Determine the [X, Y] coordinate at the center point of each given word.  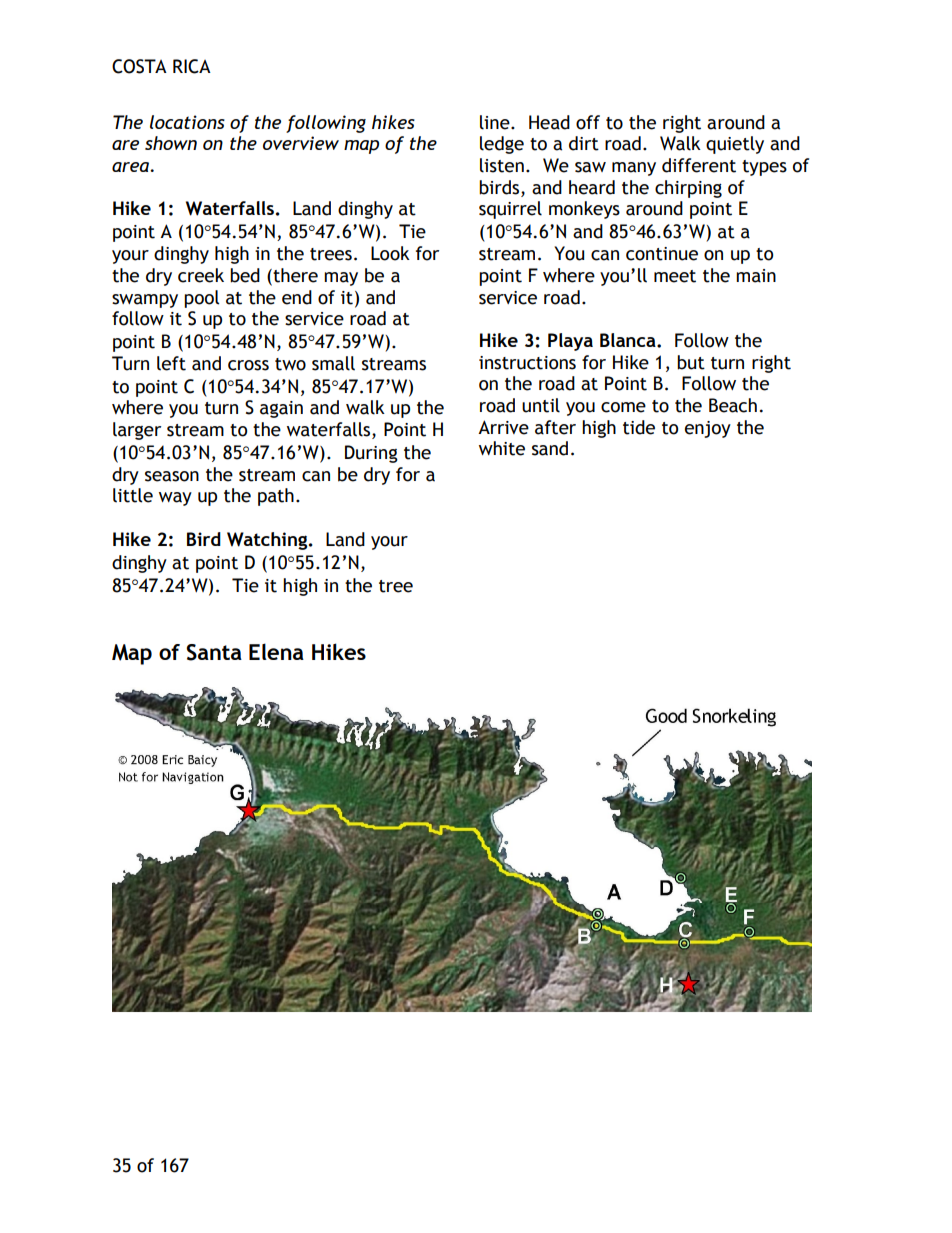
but [691, 362]
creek [201, 275]
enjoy [708, 429]
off [588, 122]
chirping [688, 189]
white [502, 448]
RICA [192, 66]
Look [390, 253]
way [175, 499]
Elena [276, 651]
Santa [214, 652]
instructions [527, 363]
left [171, 363]
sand [550, 448]
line [496, 122]
